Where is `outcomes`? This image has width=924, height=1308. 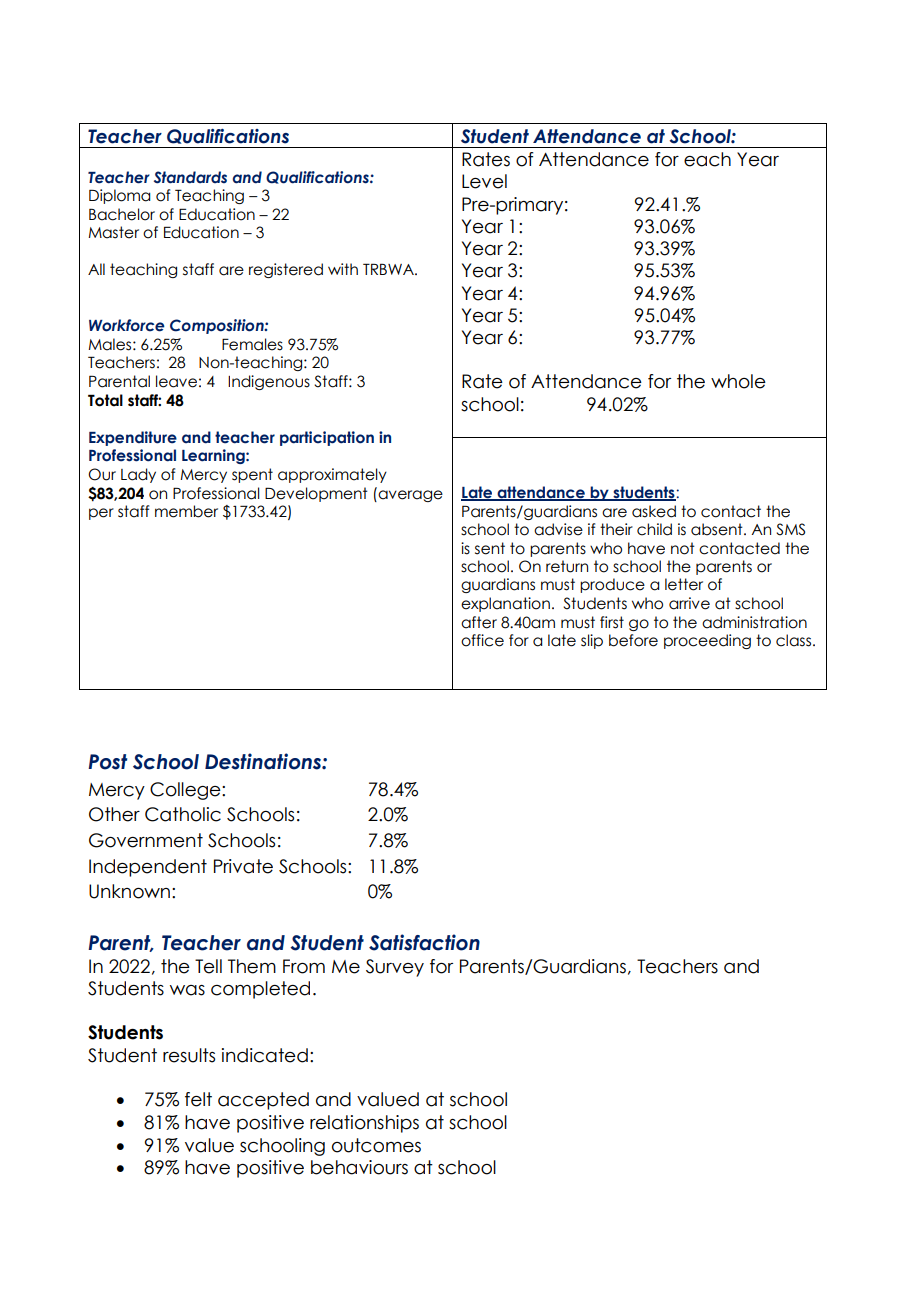 outcomes is located at coordinates (376, 1145).
